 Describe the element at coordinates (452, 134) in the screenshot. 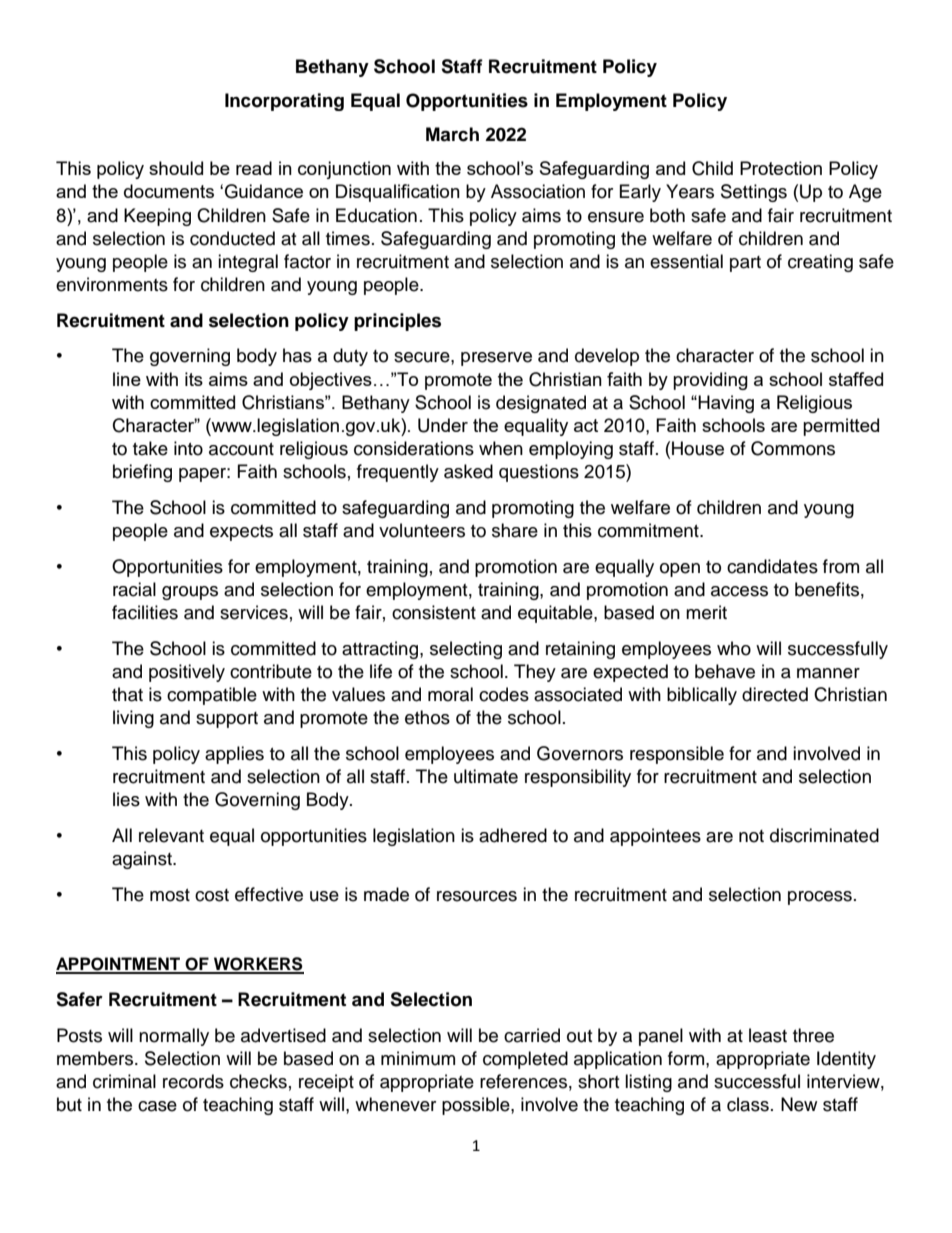

I see `March` at that location.
